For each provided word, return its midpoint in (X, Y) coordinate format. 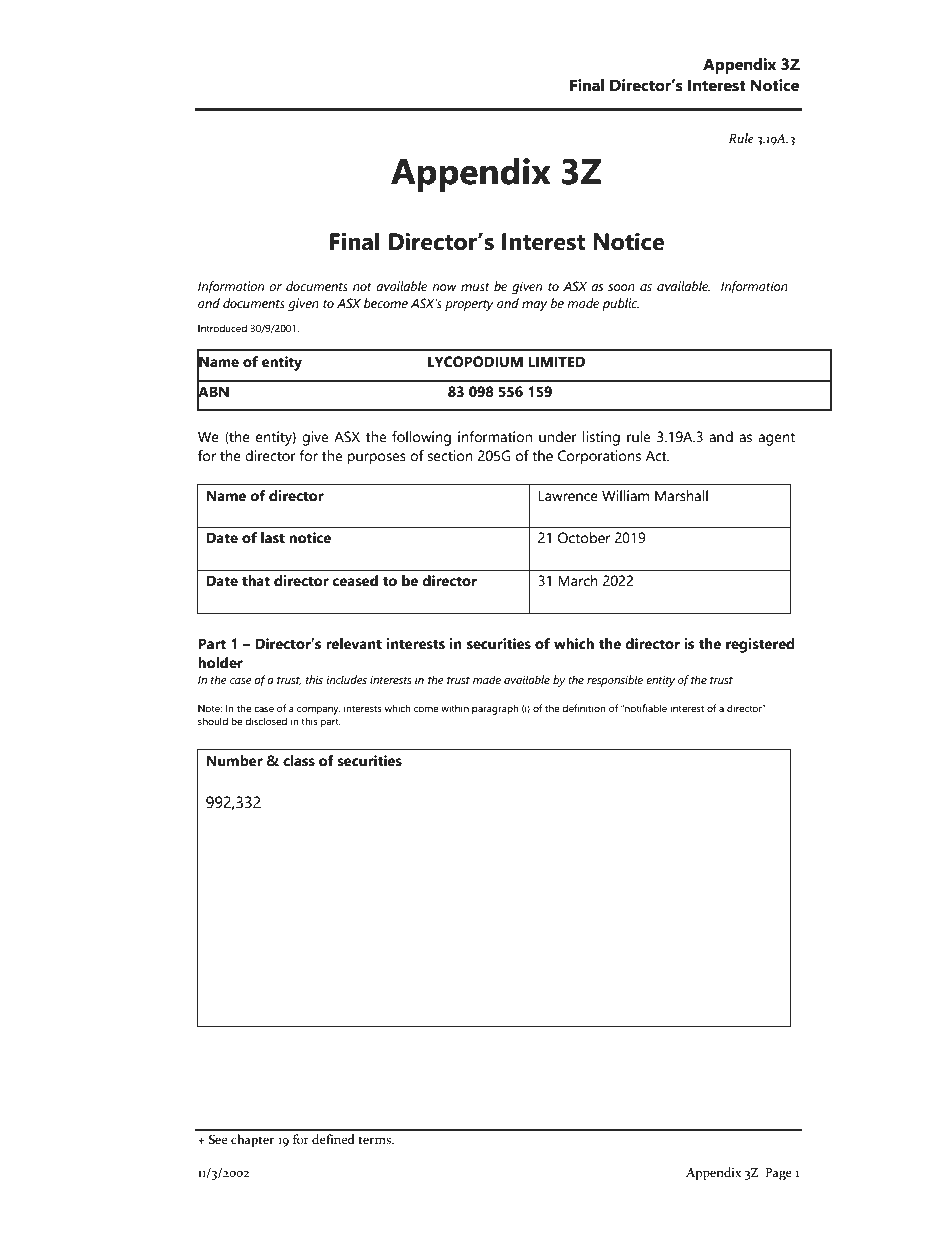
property (469, 305)
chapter (252, 1140)
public (620, 304)
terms (375, 1140)
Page (779, 1174)
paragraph (495, 709)
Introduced (222, 328)
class (299, 761)
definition (584, 708)
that (256, 581)
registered (760, 645)
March (578, 581)
